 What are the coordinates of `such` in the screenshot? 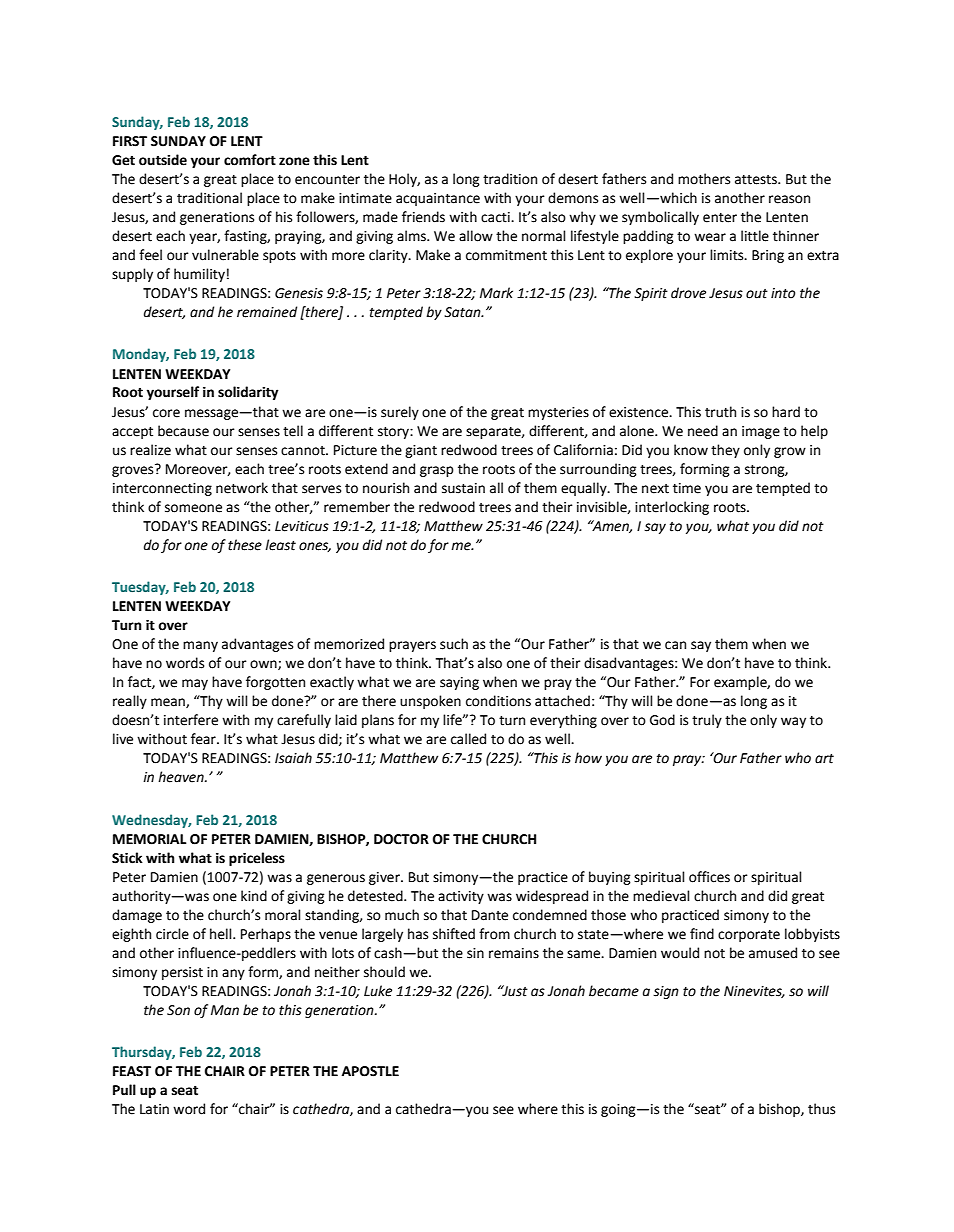 It's located at (454, 644).
